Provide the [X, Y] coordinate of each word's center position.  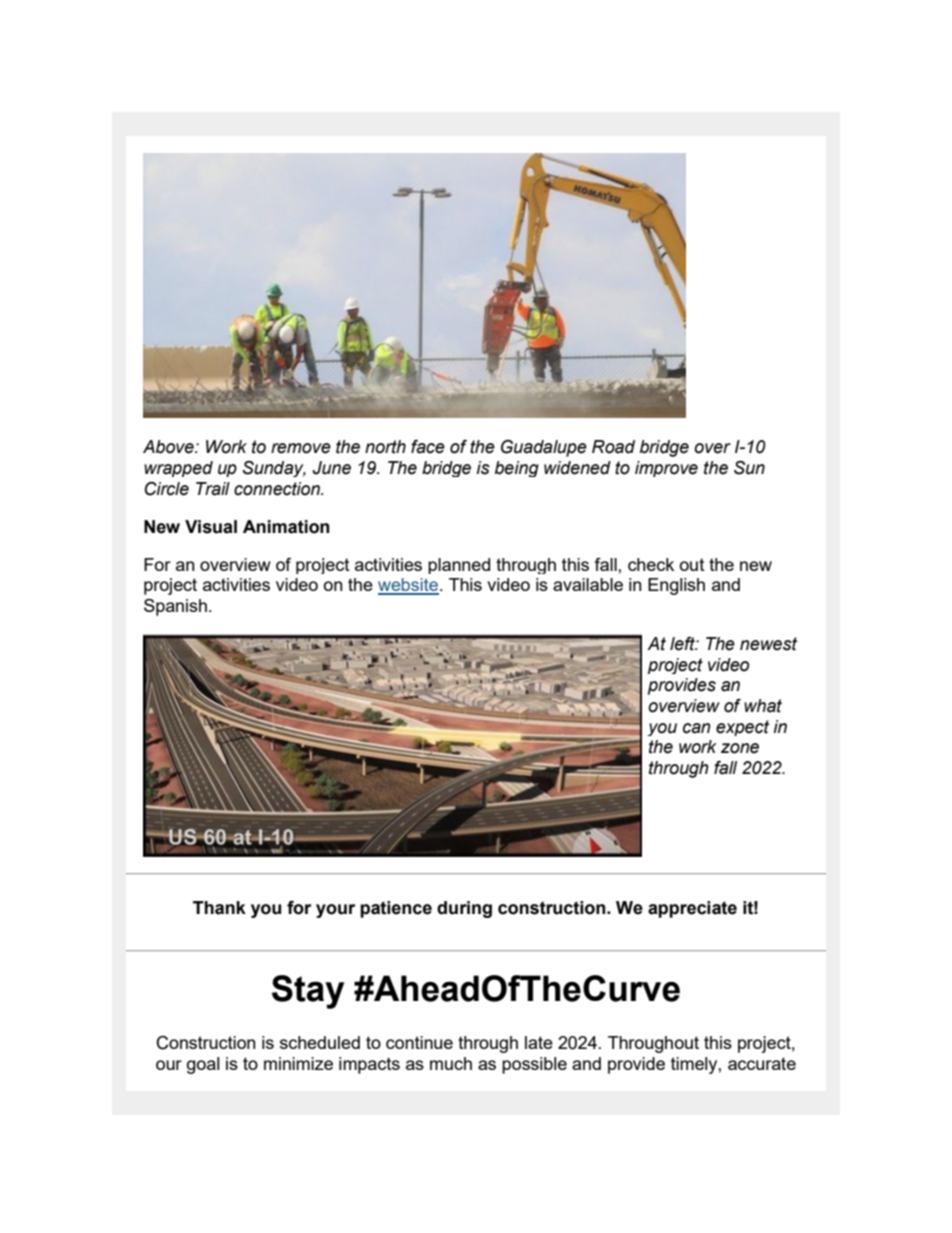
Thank [219, 908]
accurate [762, 1063]
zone [740, 748]
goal [202, 1065]
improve [666, 469]
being [517, 469]
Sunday [274, 469]
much [451, 1063]
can [697, 728]
